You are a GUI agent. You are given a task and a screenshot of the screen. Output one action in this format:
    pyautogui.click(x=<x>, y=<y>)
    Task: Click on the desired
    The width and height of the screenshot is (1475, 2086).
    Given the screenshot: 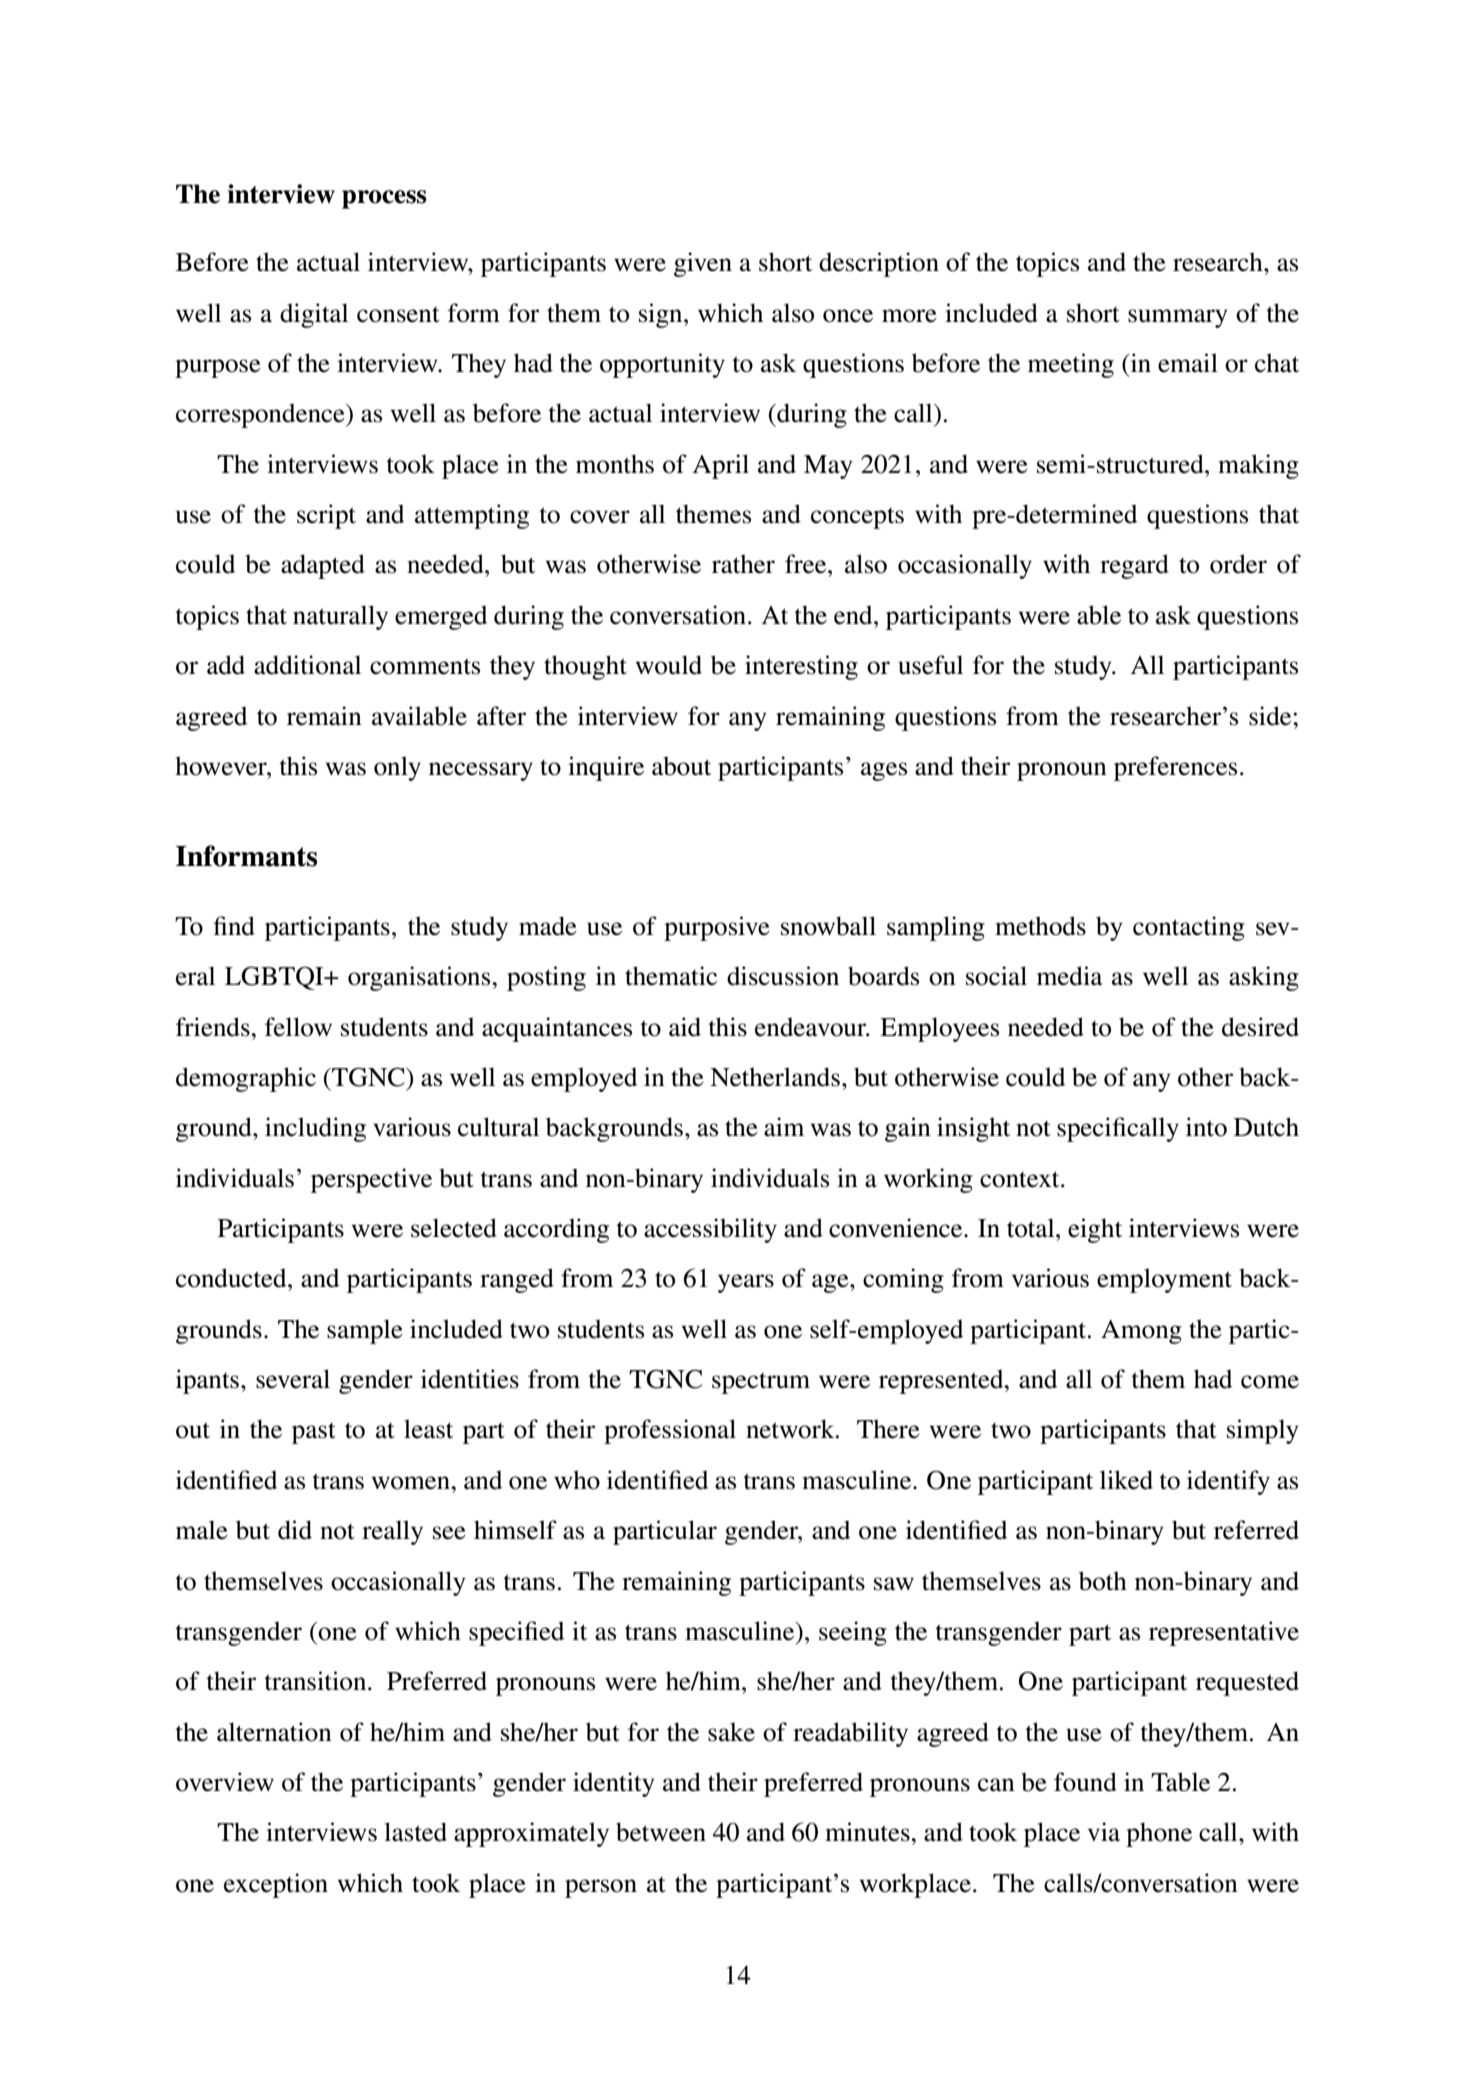 What is the action you would take?
    pyautogui.click(x=1260, y=1027)
